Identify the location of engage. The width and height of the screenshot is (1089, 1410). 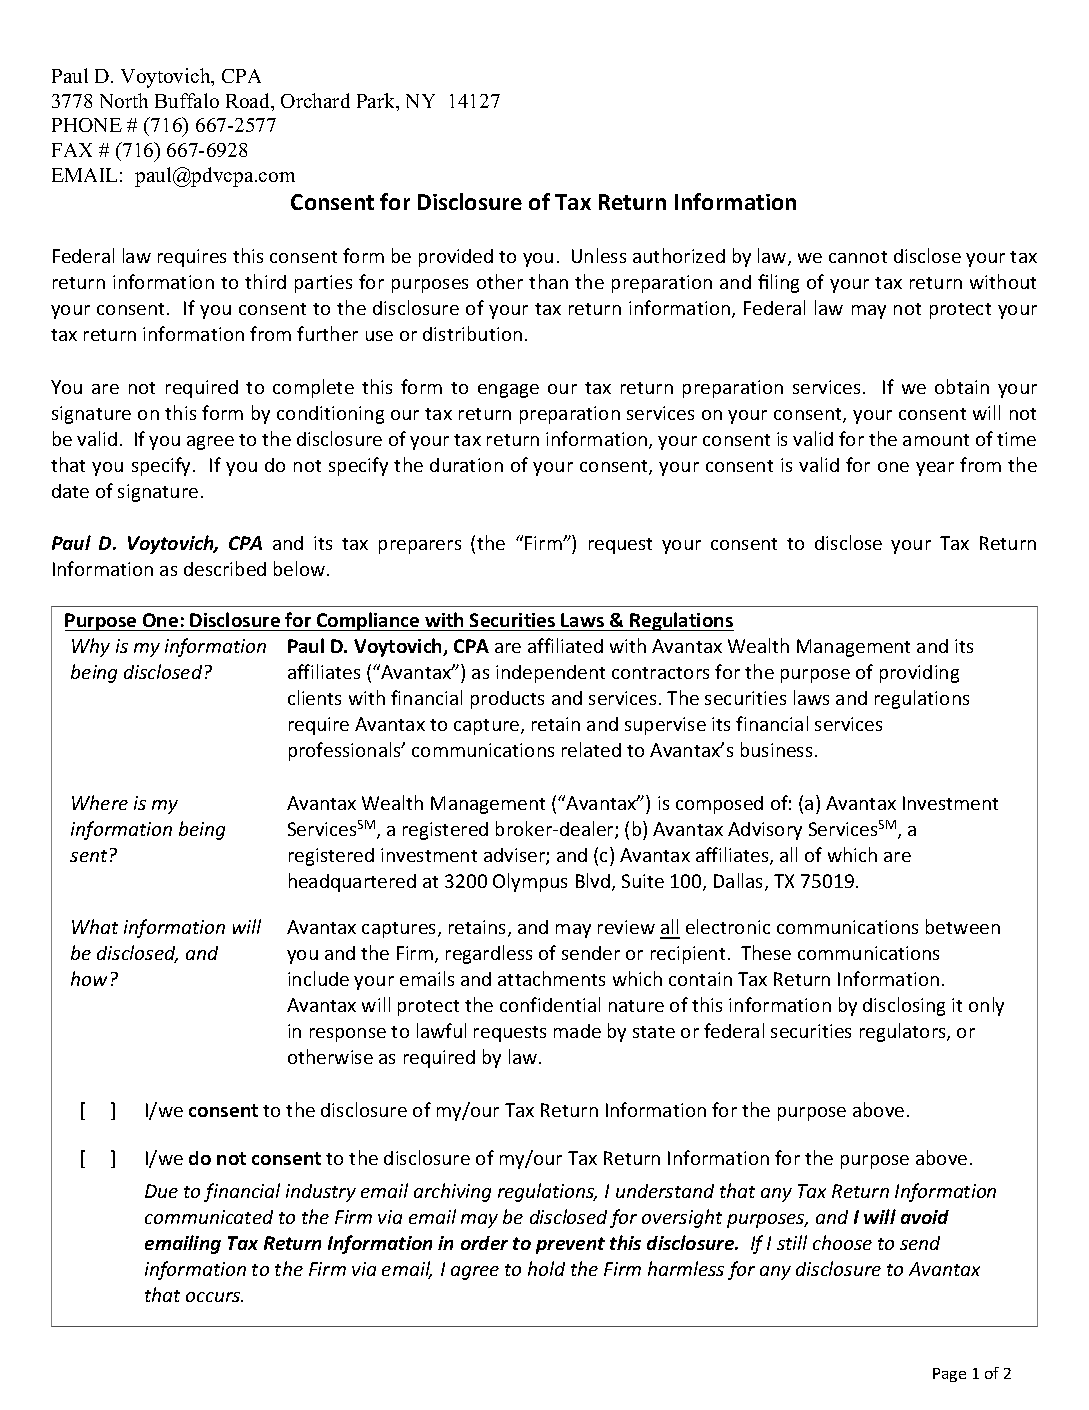
(508, 391).
